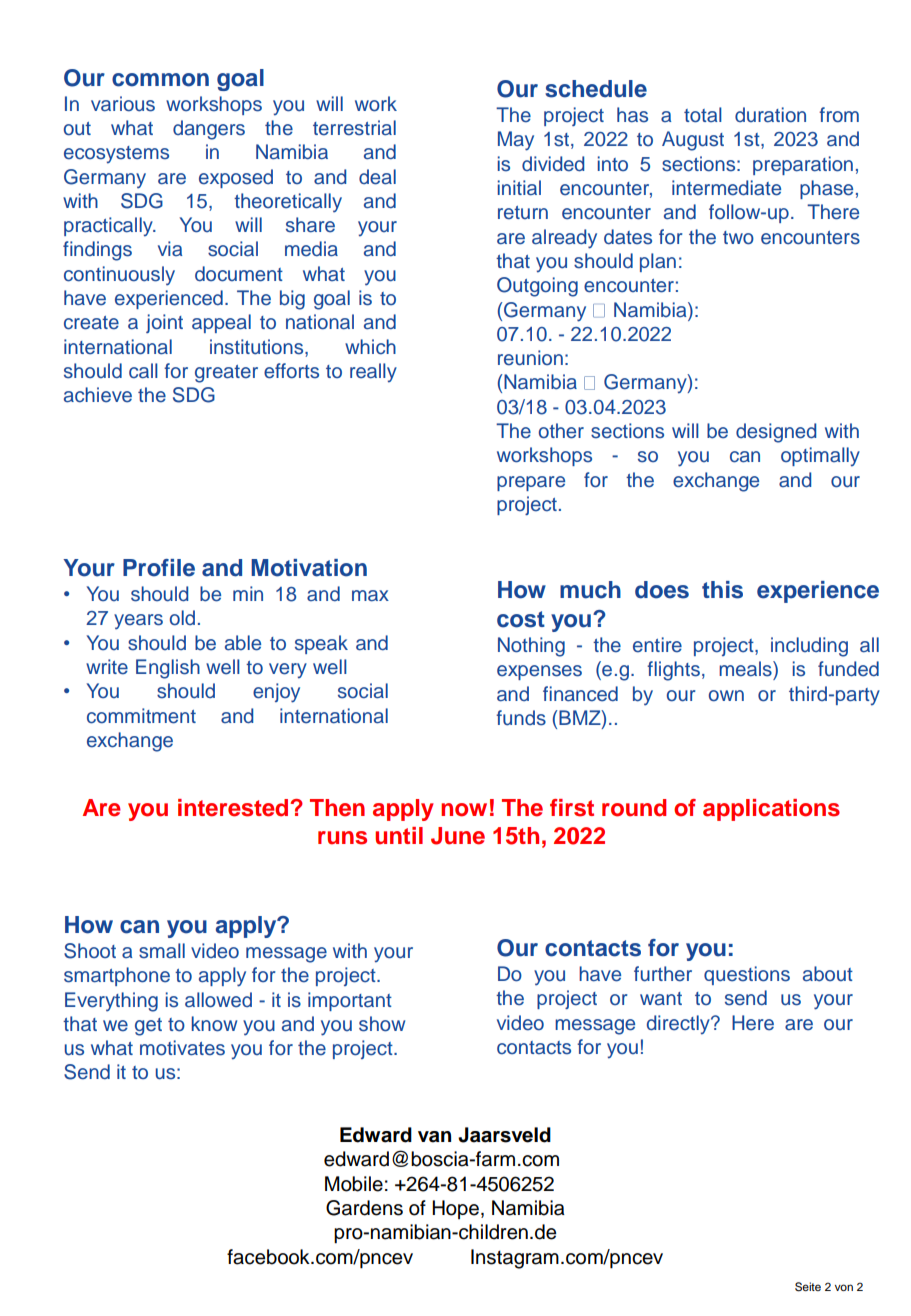 The width and height of the document is (911, 1316). I want to click on Hope, so click(457, 1209).
